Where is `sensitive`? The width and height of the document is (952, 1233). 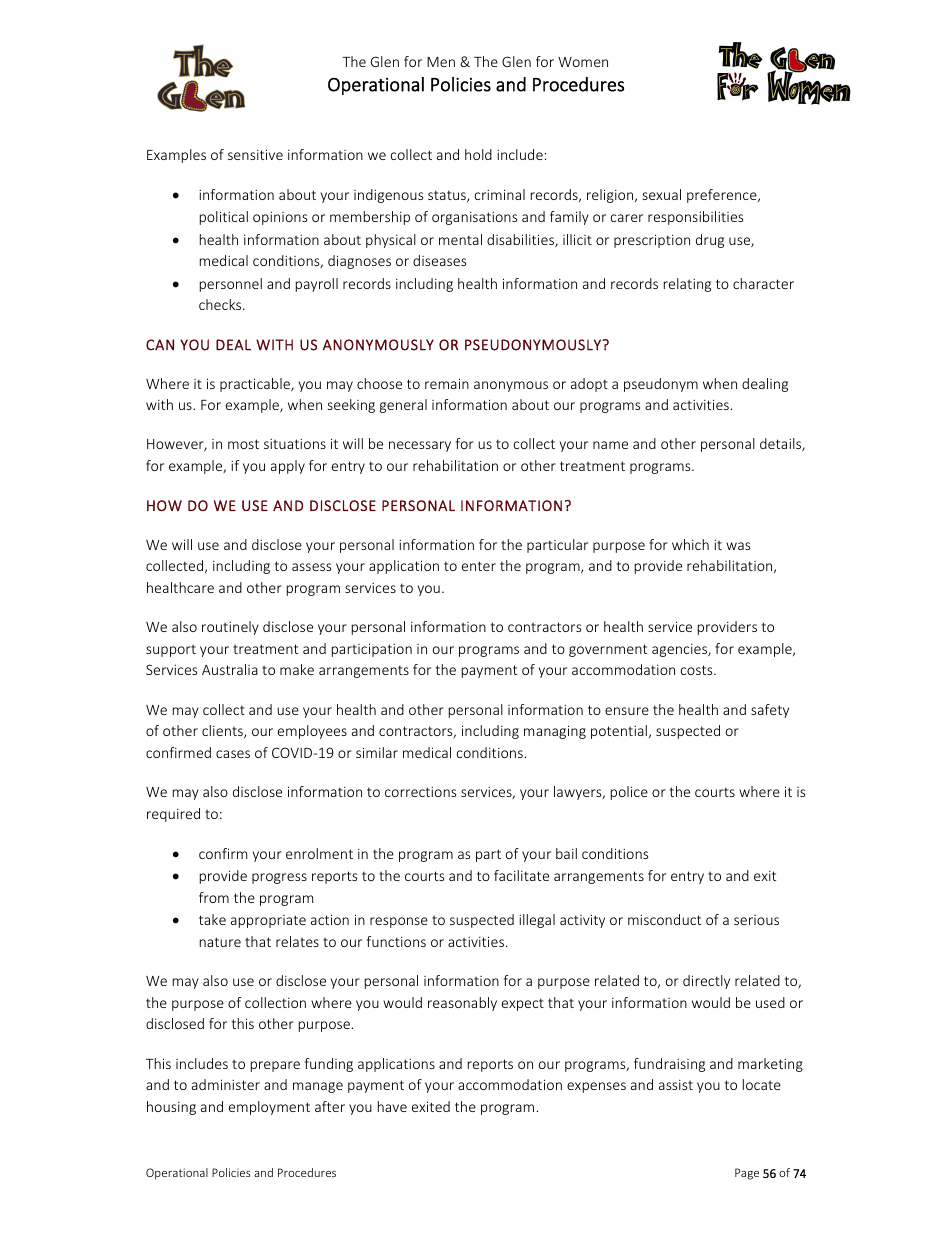 sensitive is located at coordinates (255, 154).
